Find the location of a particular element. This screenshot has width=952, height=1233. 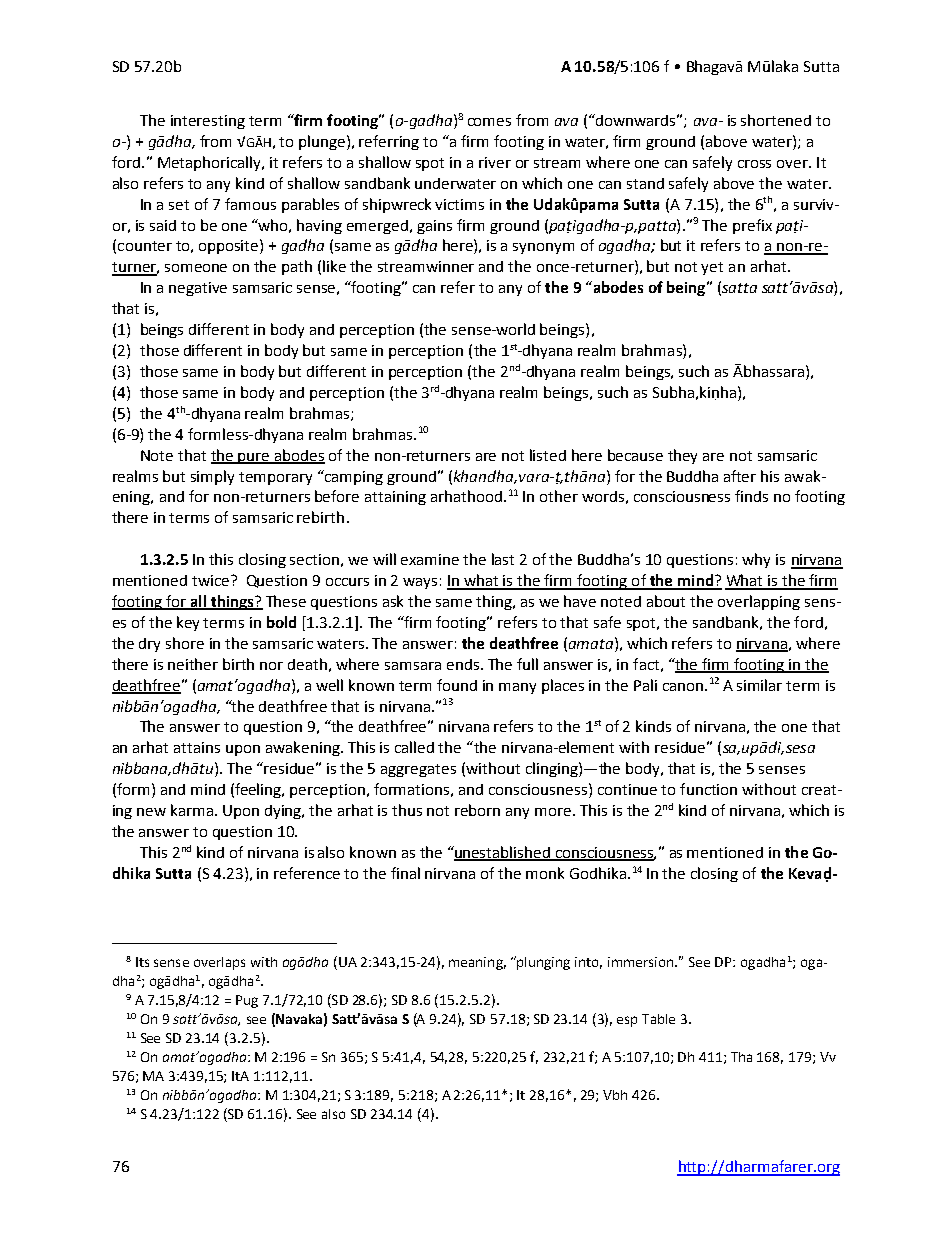

interesting is located at coordinates (208, 122).
